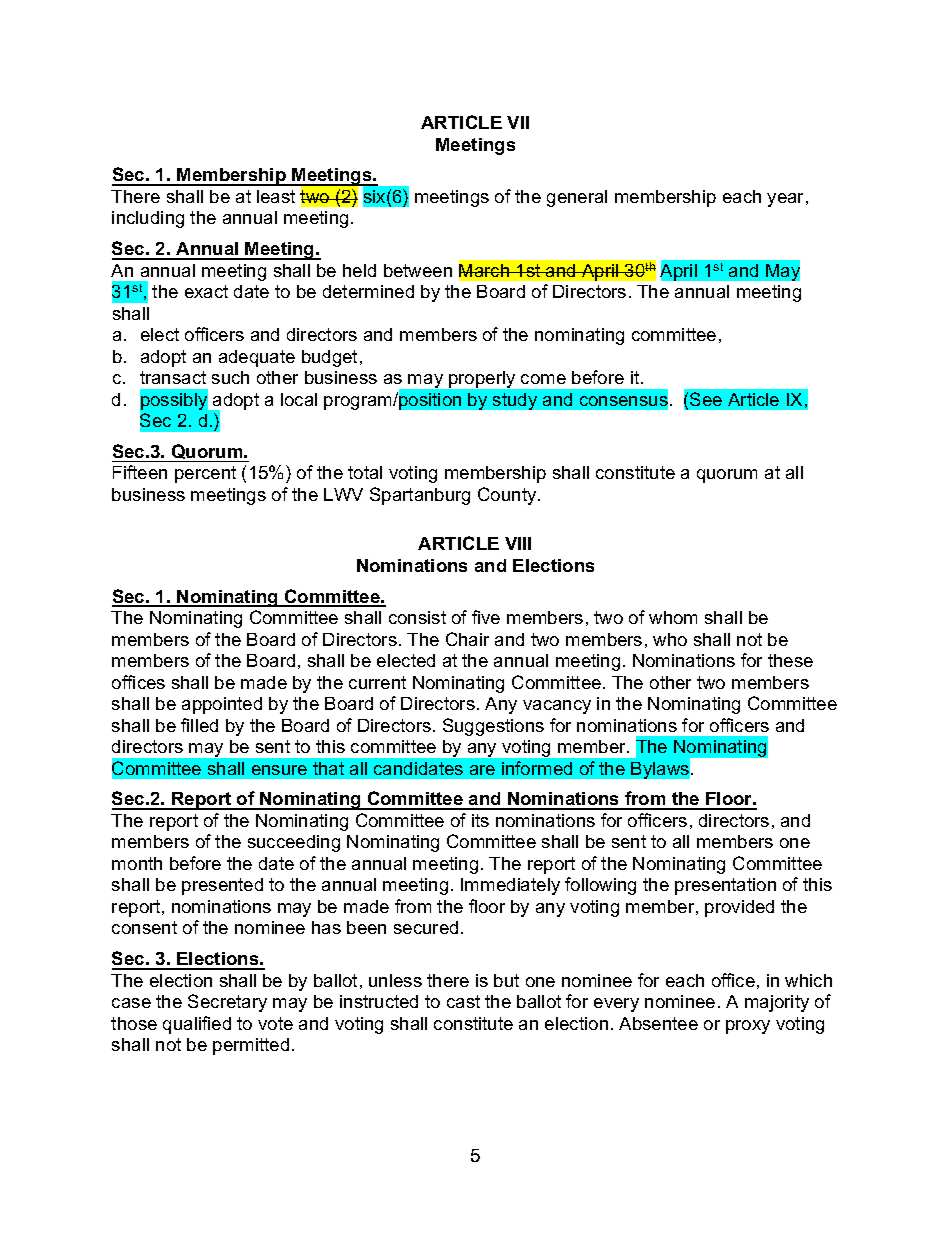 The height and width of the screenshot is (1233, 952). What do you see at coordinates (222, 705) in the screenshot?
I see `appointed` at bounding box center [222, 705].
